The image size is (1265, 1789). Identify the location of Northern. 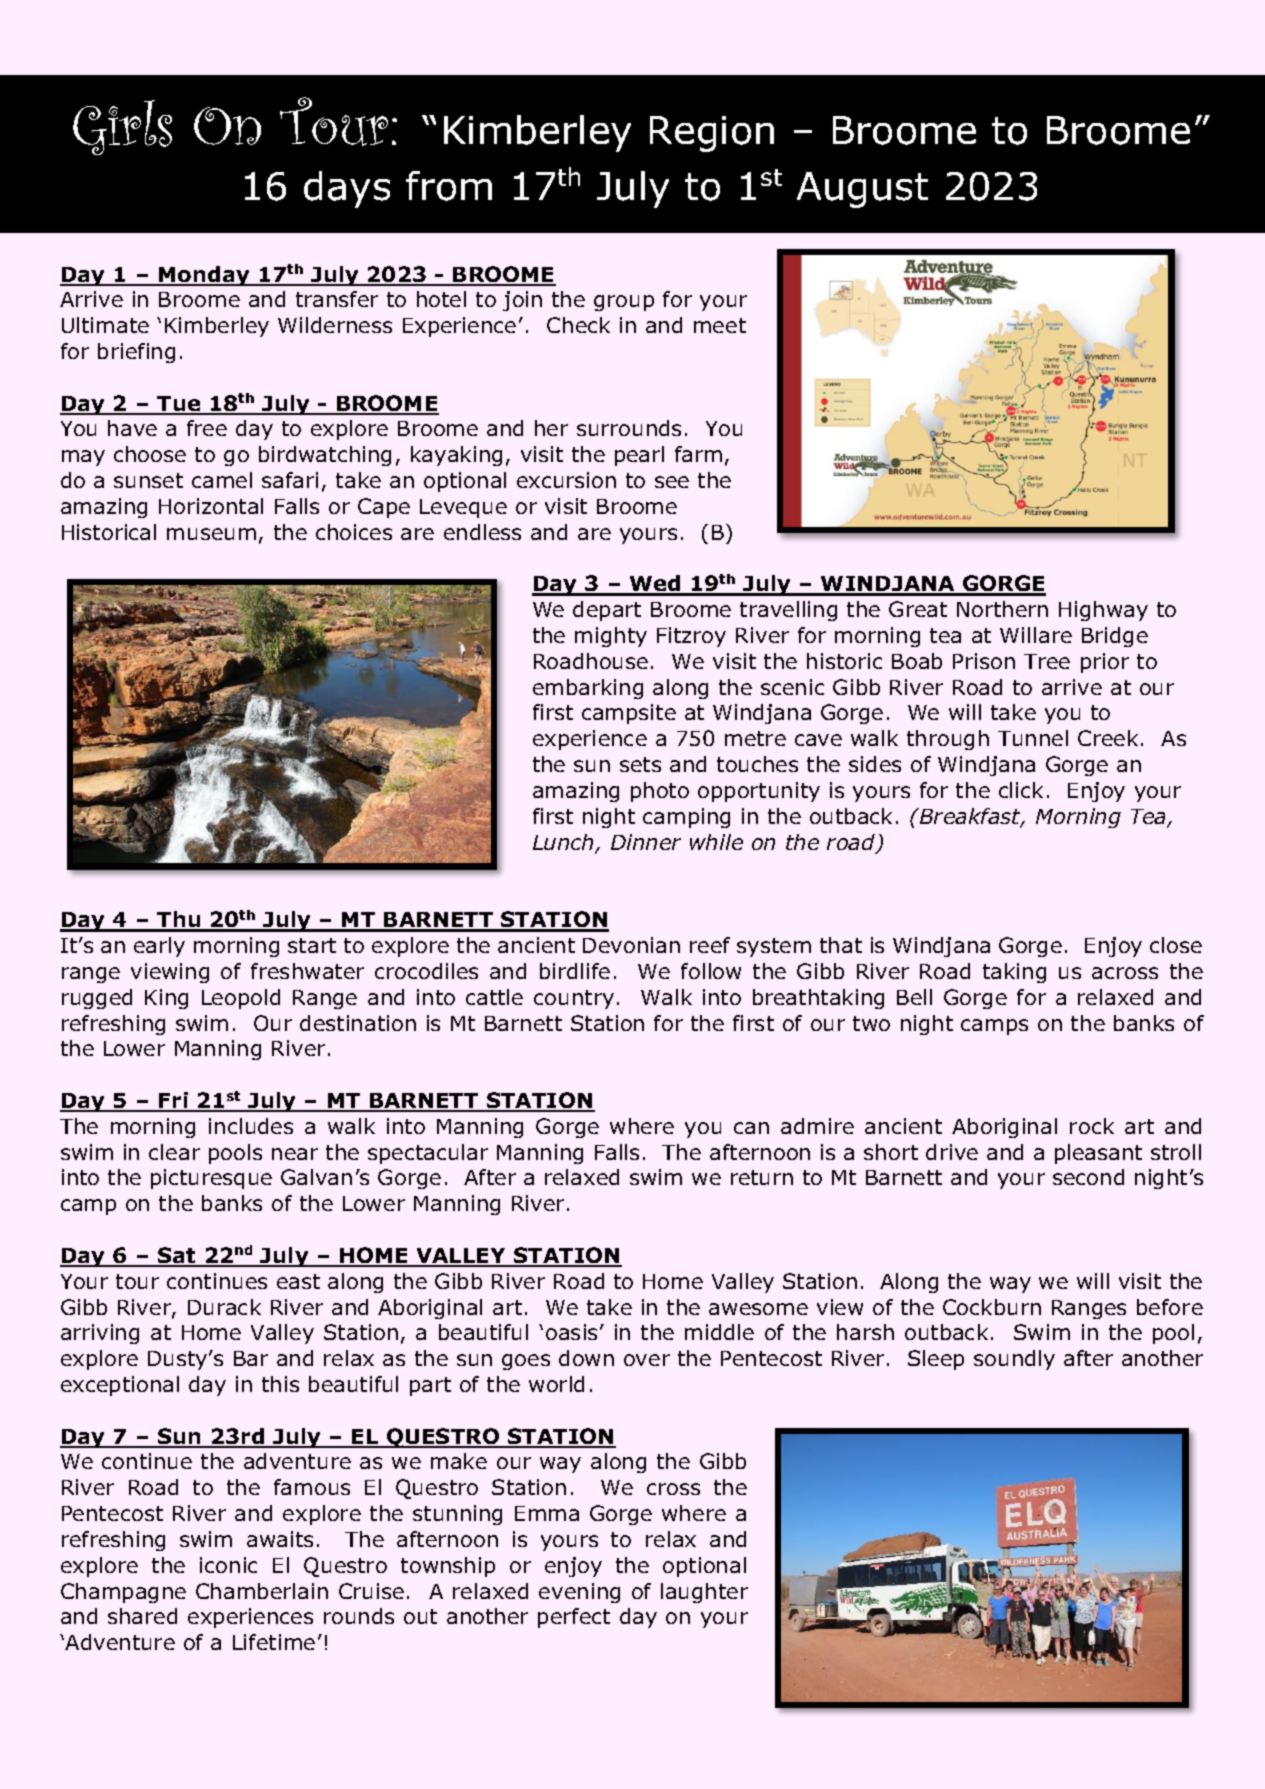
(1002, 609).
